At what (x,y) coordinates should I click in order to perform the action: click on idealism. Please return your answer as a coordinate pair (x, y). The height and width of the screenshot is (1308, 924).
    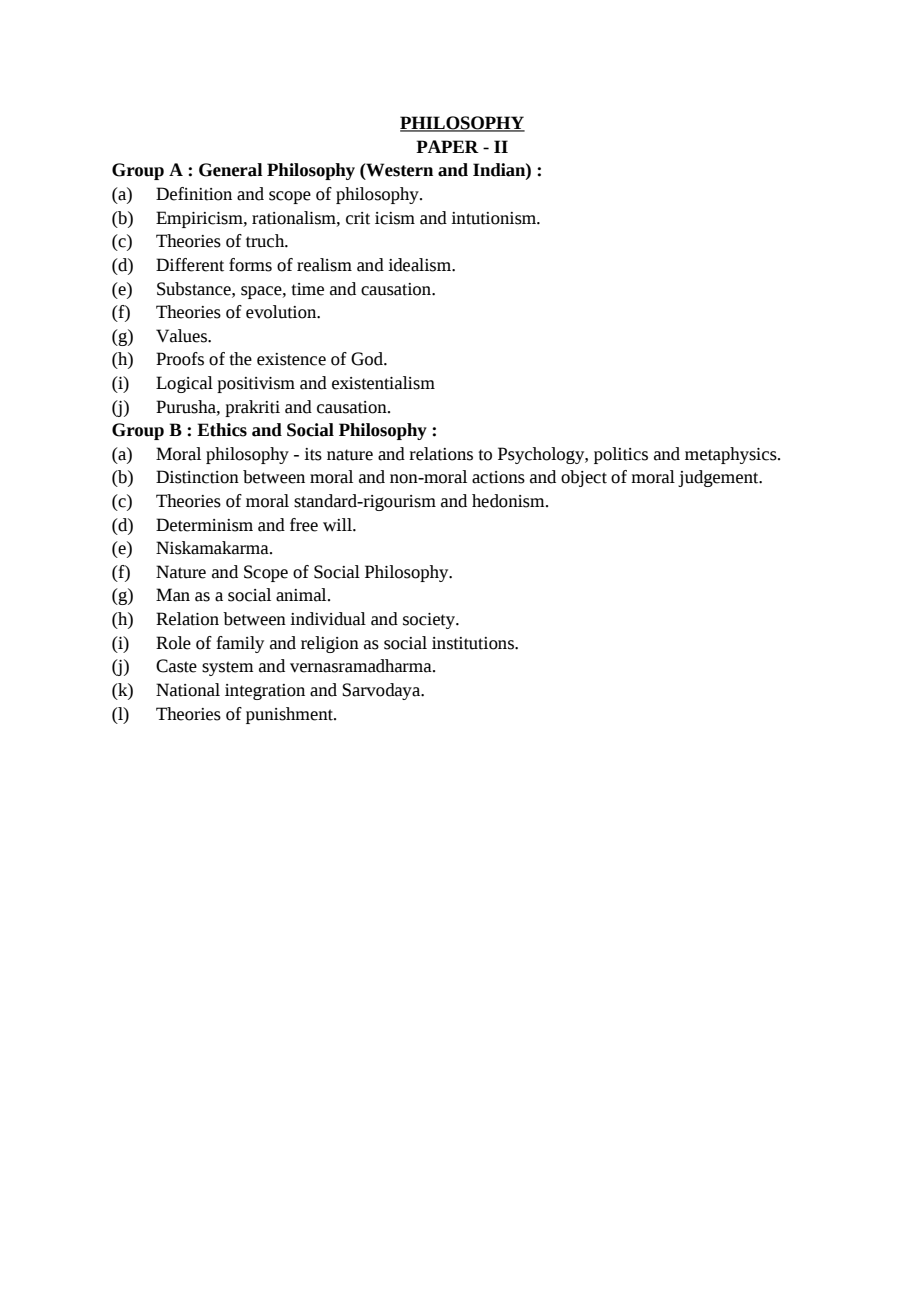
    Looking at the image, I should click on (420, 265).
